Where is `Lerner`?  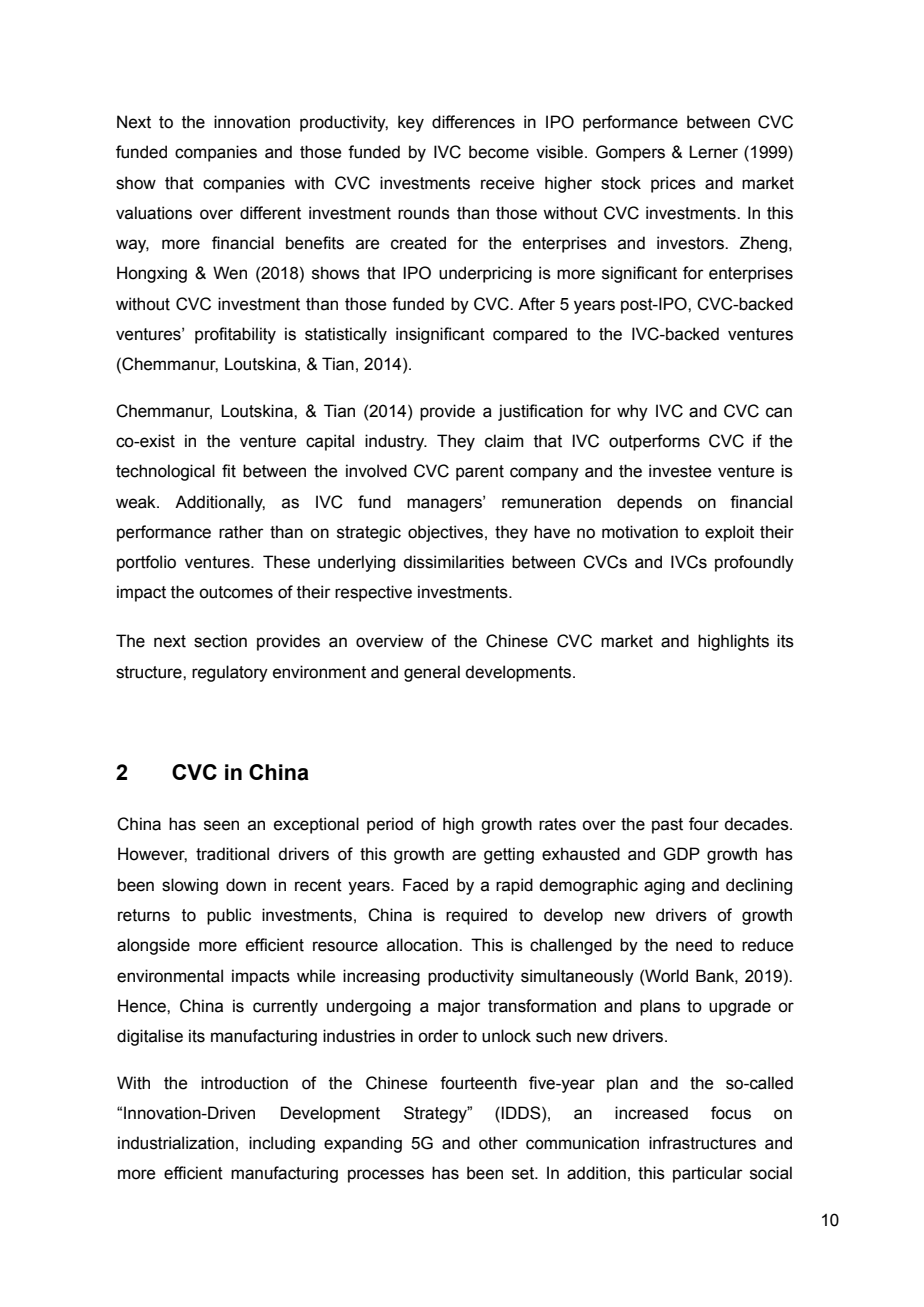 Lerner is located at coordinates (713, 152).
